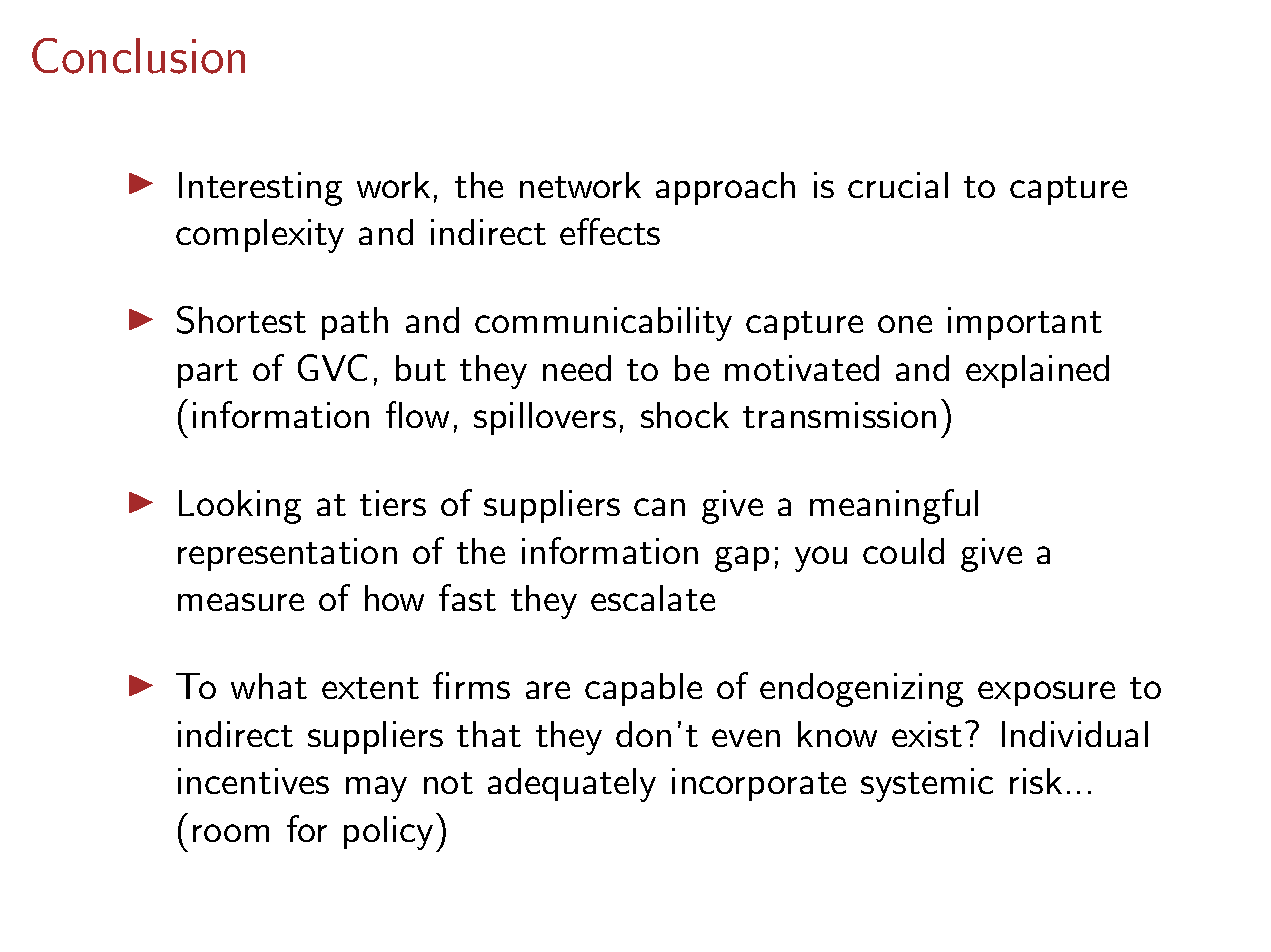  Describe the element at coordinates (240, 507) in the screenshot. I see `Looking` at that location.
